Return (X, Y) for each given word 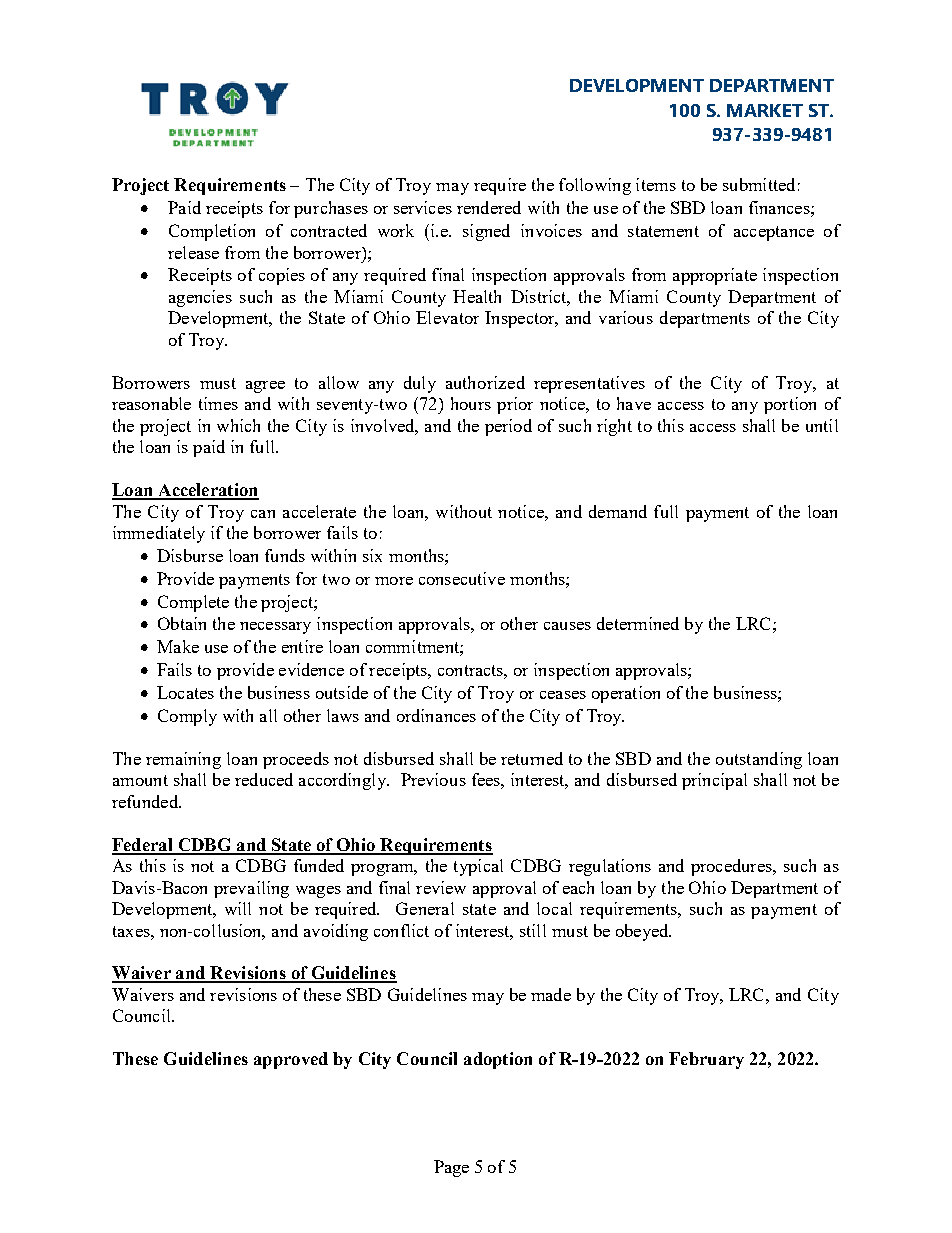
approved (291, 1060)
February (706, 1060)
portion (790, 405)
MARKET (765, 110)
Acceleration (207, 491)
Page (451, 1168)
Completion (212, 232)
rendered (489, 207)
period (508, 427)
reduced (264, 779)
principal (714, 781)
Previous (433, 779)
